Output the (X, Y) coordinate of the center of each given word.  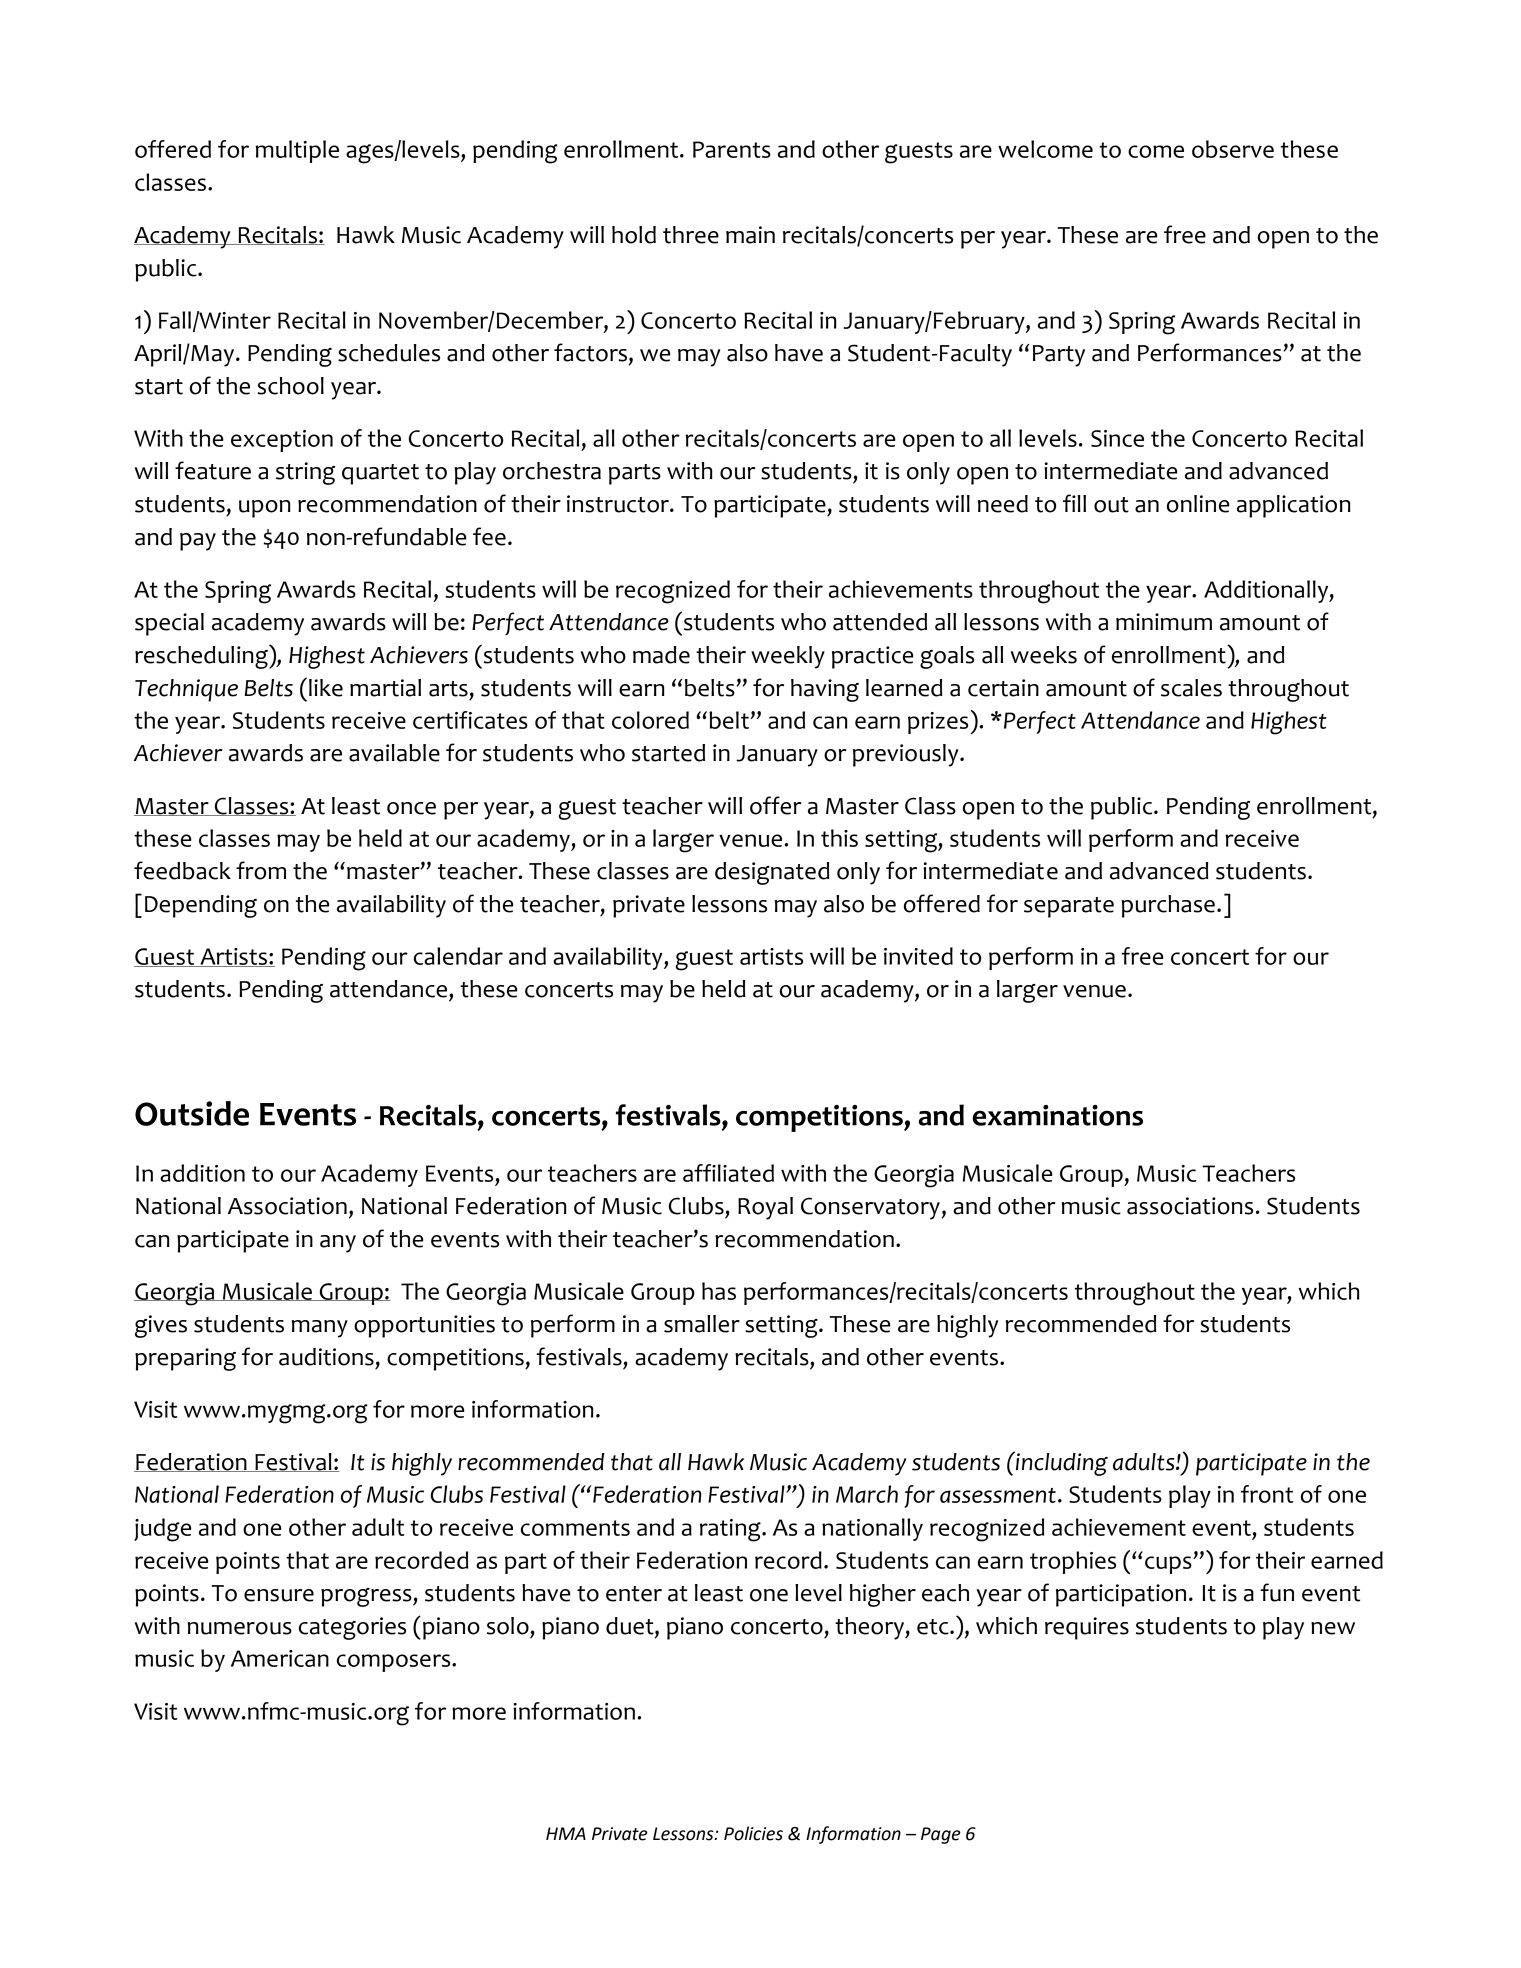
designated (772, 873)
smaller (702, 1324)
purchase (1168, 906)
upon (264, 509)
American (280, 1658)
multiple (297, 151)
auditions (326, 1357)
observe (1233, 149)
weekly (788, 657)
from (261, 870)
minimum (1164, 622)
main (750, 235)
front (1267, 1494)
